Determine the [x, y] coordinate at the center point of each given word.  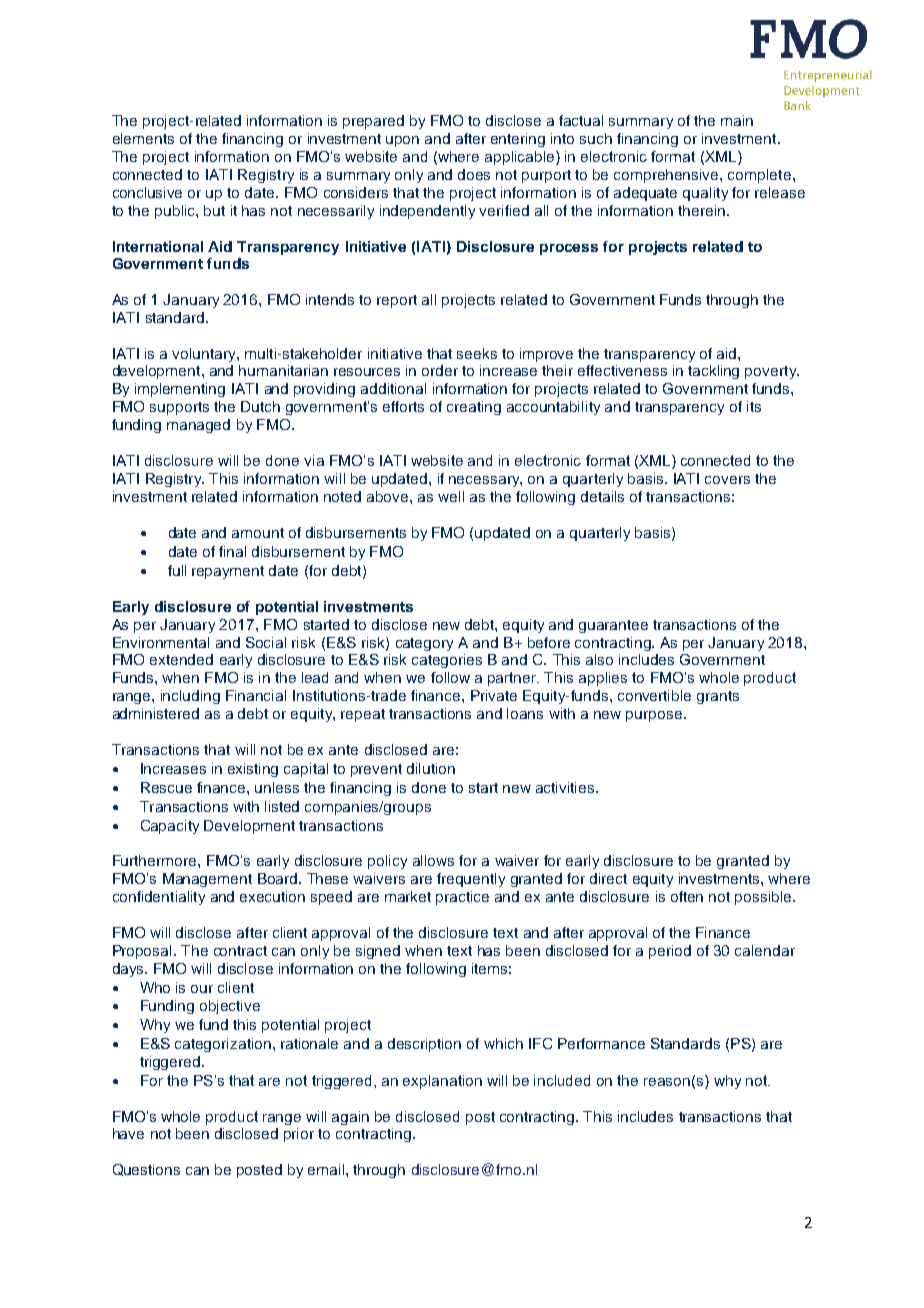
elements [143, 138]
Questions [146, 1170]
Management [207, 880]
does [474, 174]
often [687, 896]
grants [718, 697]
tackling [713, 372]
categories [447, 661]
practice [462, 898]
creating [474, 408]
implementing [180, 390]
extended [181, 659]
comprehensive [667, 176]
